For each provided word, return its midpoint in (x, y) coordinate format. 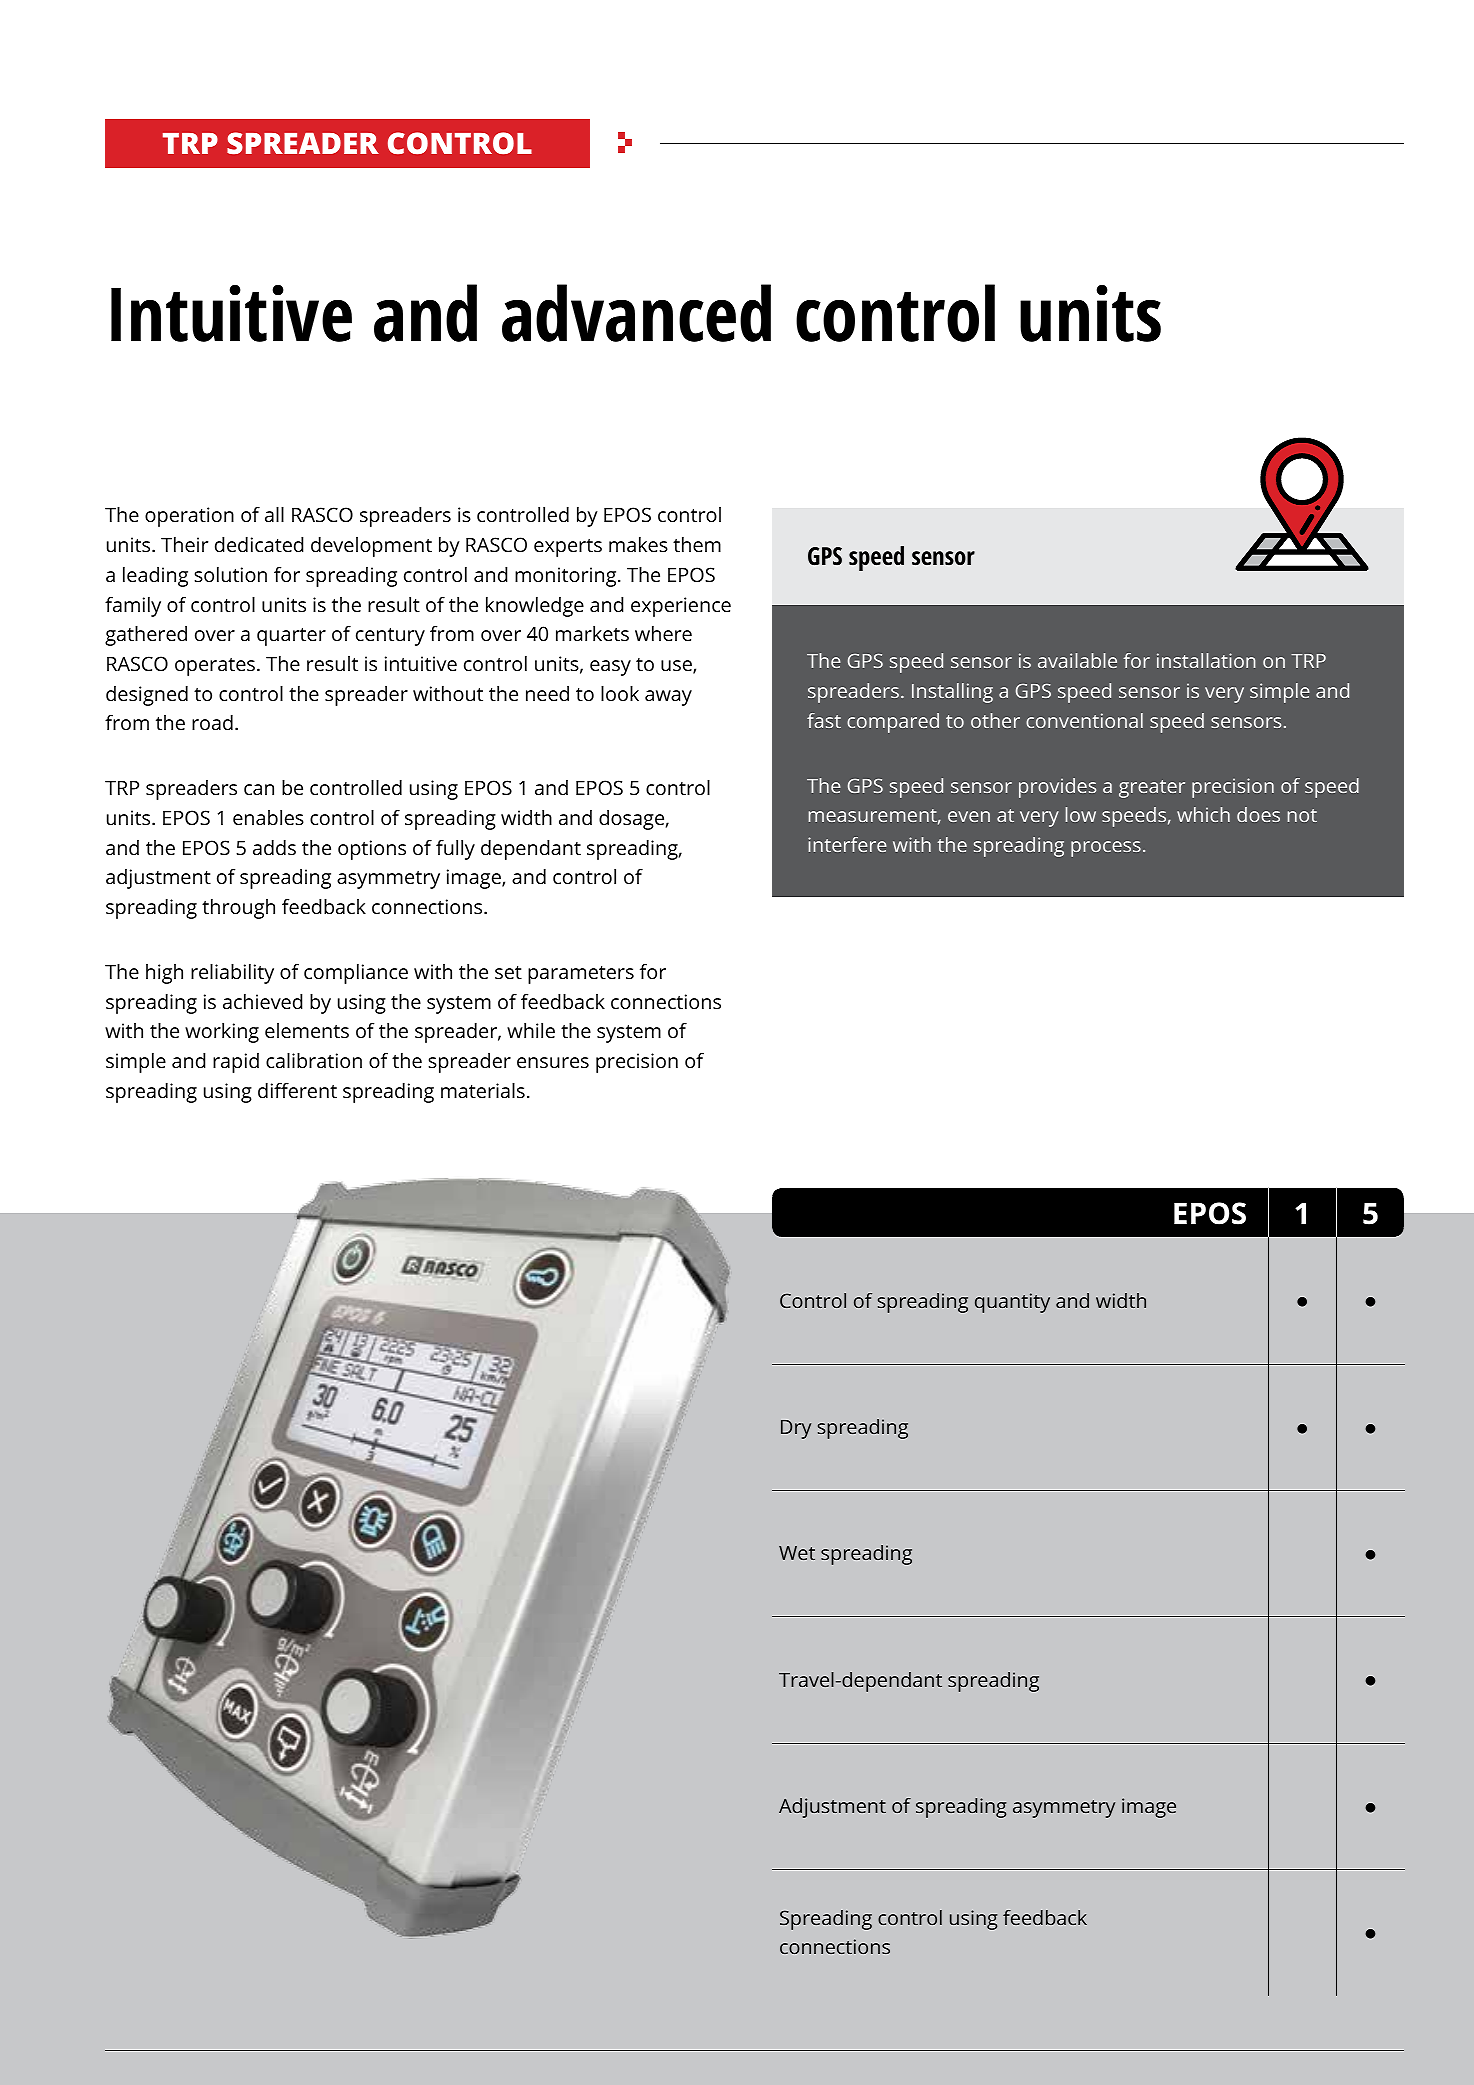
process (1106, 849)
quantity (1012, 1303)
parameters (581, 975)
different (297, 1090)
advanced (636, 313)
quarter (291, 637)
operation (189, 517)
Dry (796, 1429)
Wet (797, 1553)
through (238, 909)
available (1077, 660)
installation (1206, 660)
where (663, 633)
